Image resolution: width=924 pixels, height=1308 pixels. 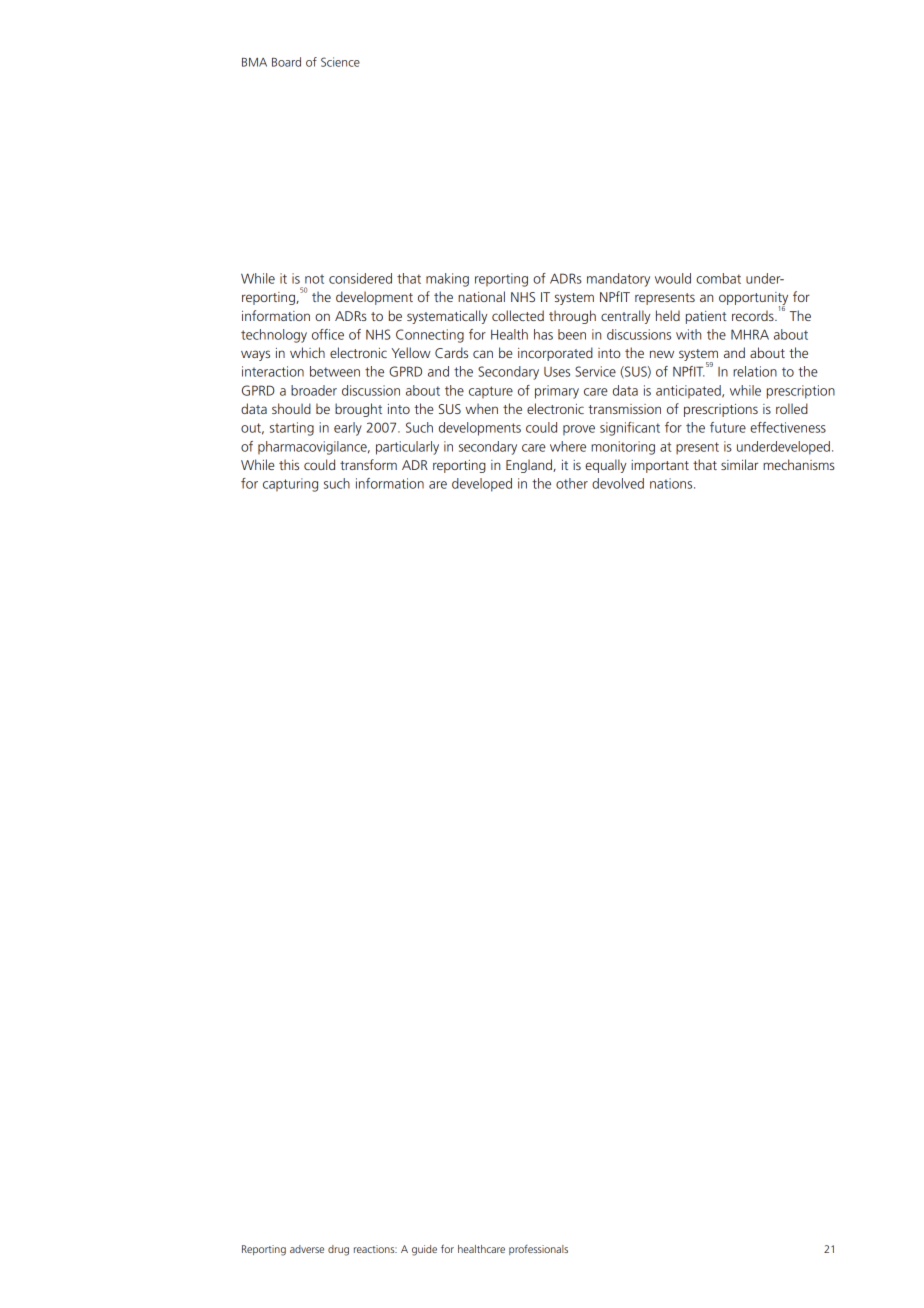 What do you see at coordinates (307, 1249) in the image?
I see `adverse` at bounding box center [307, 1249].
